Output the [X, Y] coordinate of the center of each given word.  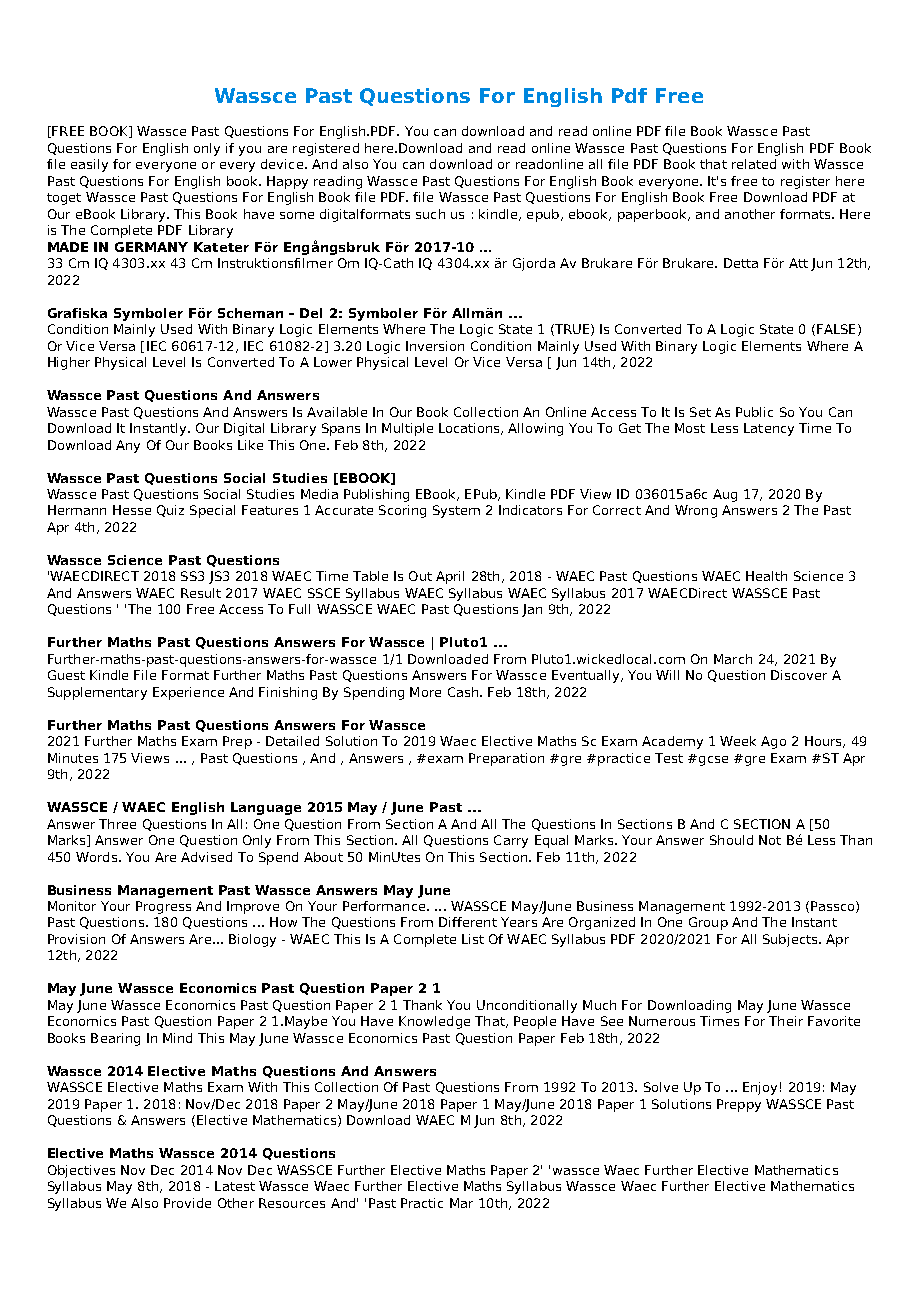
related [754, 164]
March [733, 659]
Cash [463, 692]
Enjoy [760, 1088]
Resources [292, 1203]
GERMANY [151, 247]
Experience [188, 693]
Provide [187, 1203]
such [430, 214]
